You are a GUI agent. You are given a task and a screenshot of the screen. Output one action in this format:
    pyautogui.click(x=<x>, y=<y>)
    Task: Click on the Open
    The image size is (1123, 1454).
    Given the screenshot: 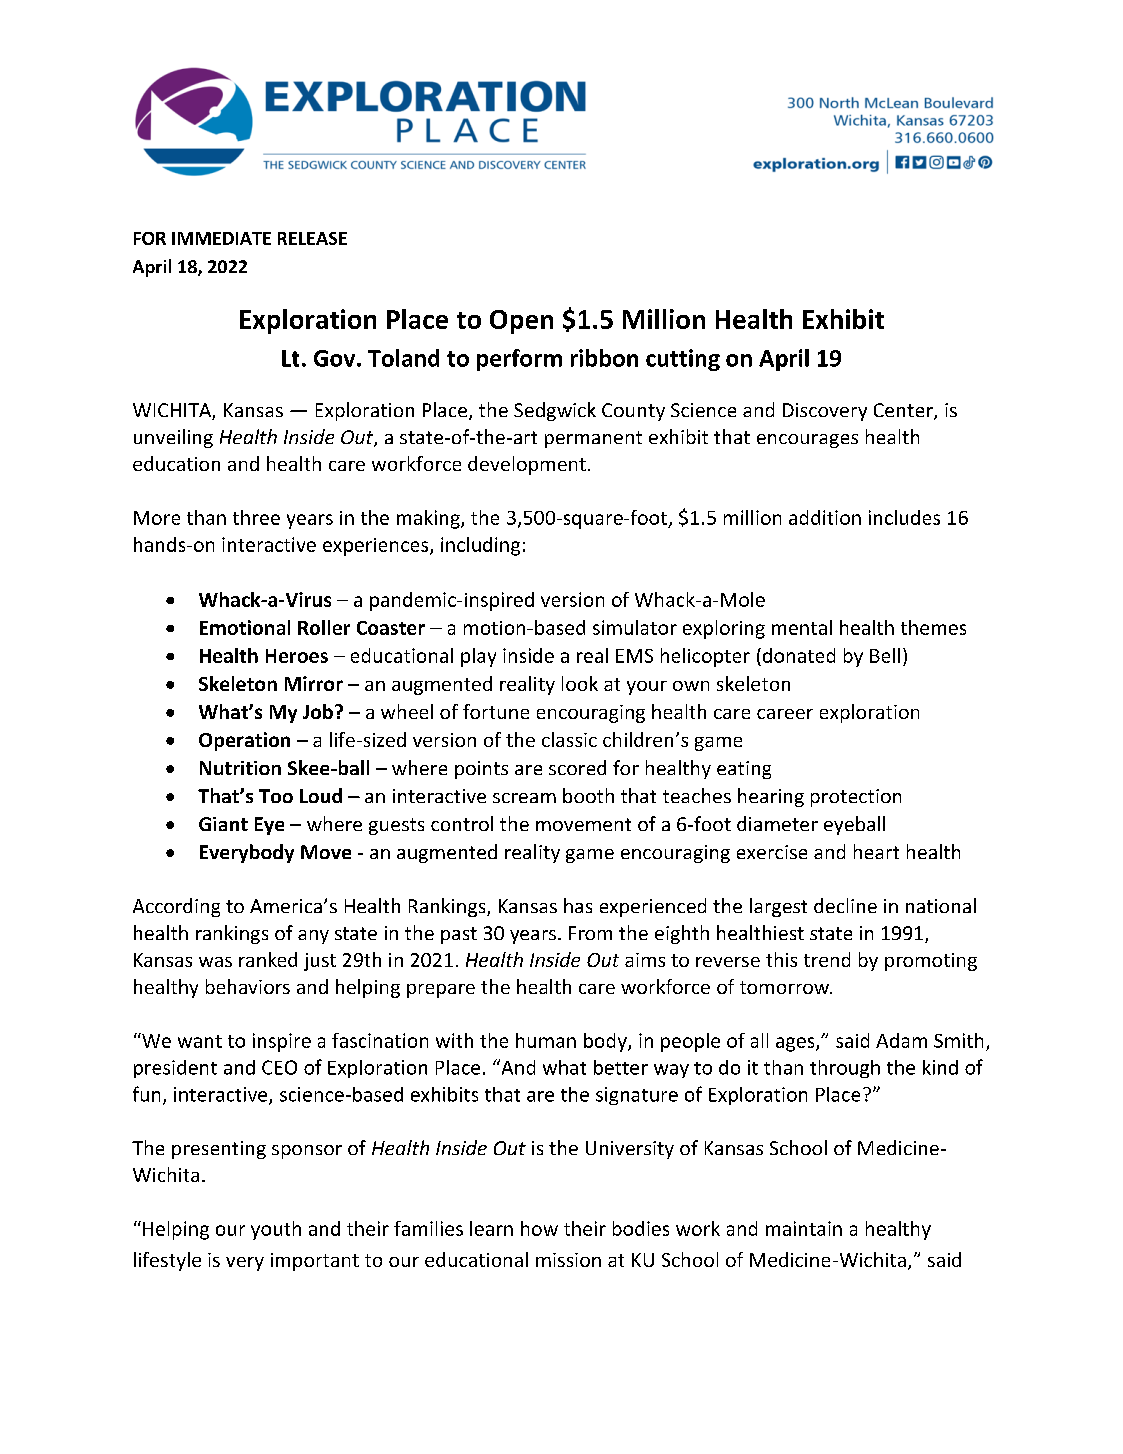 What is the action you would take?
    pyautogui.click(x=521, y=322)
